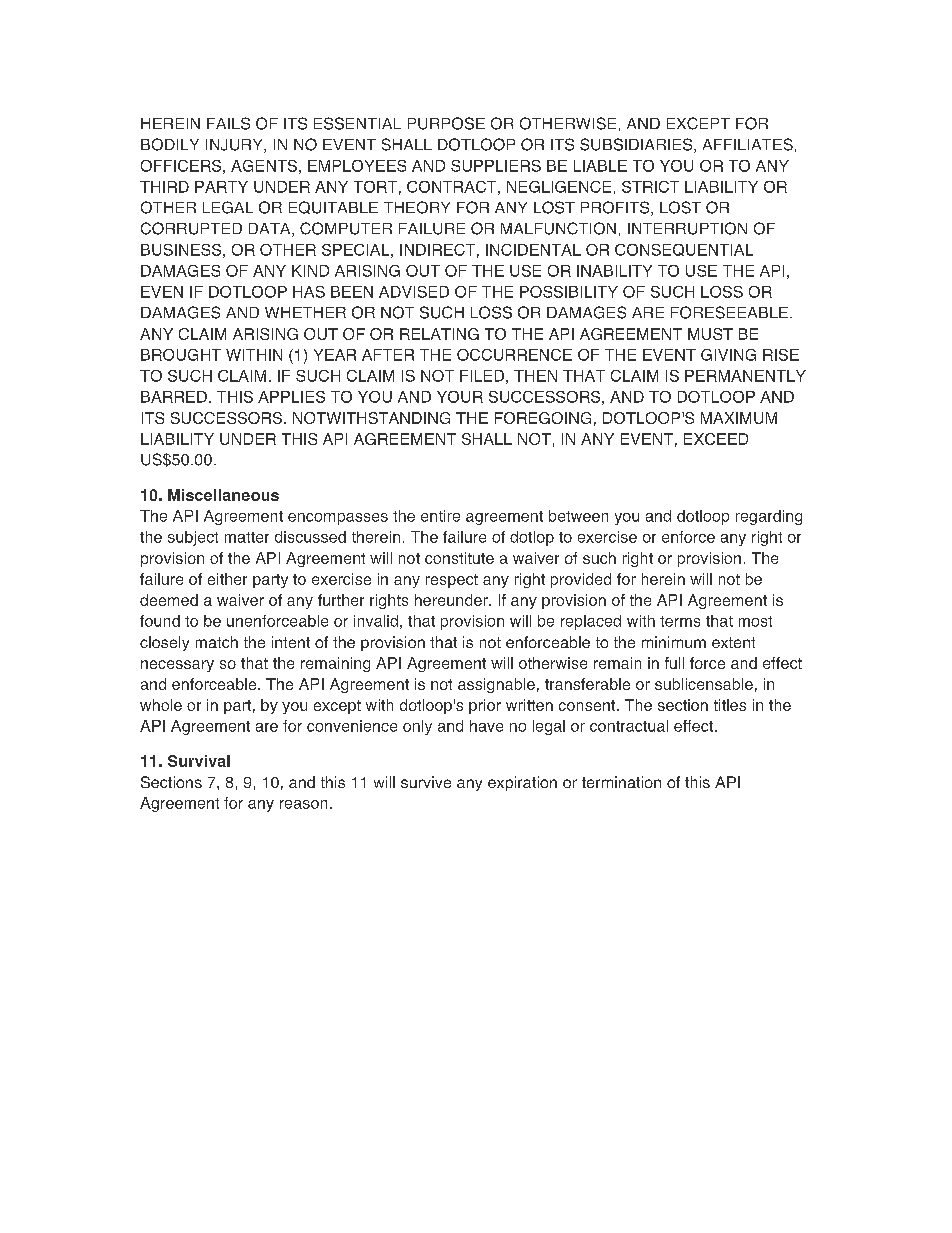 The height and width of the screenshot is (1233, 952). What do you see at coordinates (621, 782) in the screenshot?
I see `termination` at bounding box center [621, 782].
